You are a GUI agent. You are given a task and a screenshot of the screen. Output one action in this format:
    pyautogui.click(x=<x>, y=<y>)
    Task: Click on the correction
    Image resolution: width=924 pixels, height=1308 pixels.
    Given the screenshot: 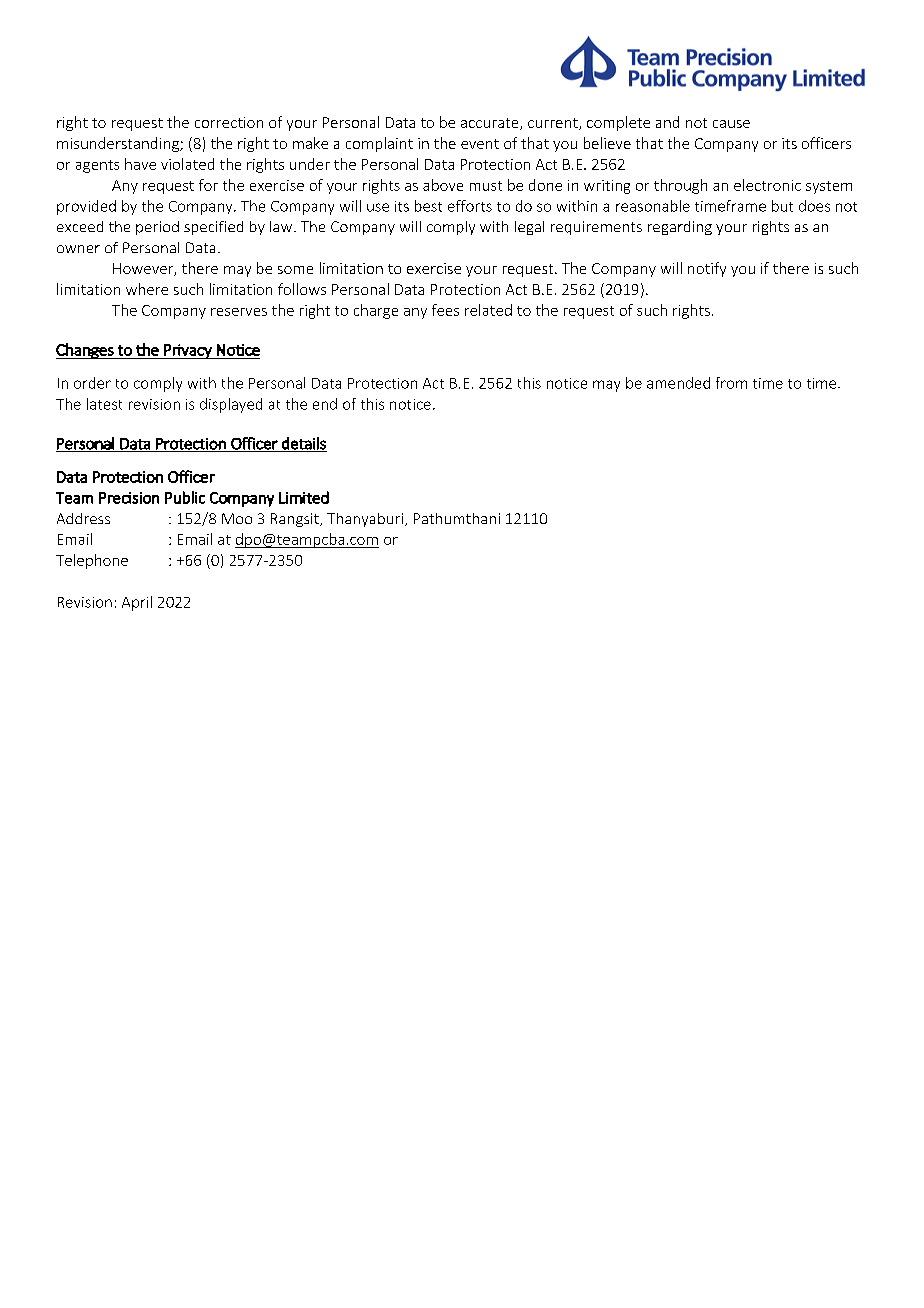 What is the action you would take?
    pyautogui.click(x=229, y=122)
